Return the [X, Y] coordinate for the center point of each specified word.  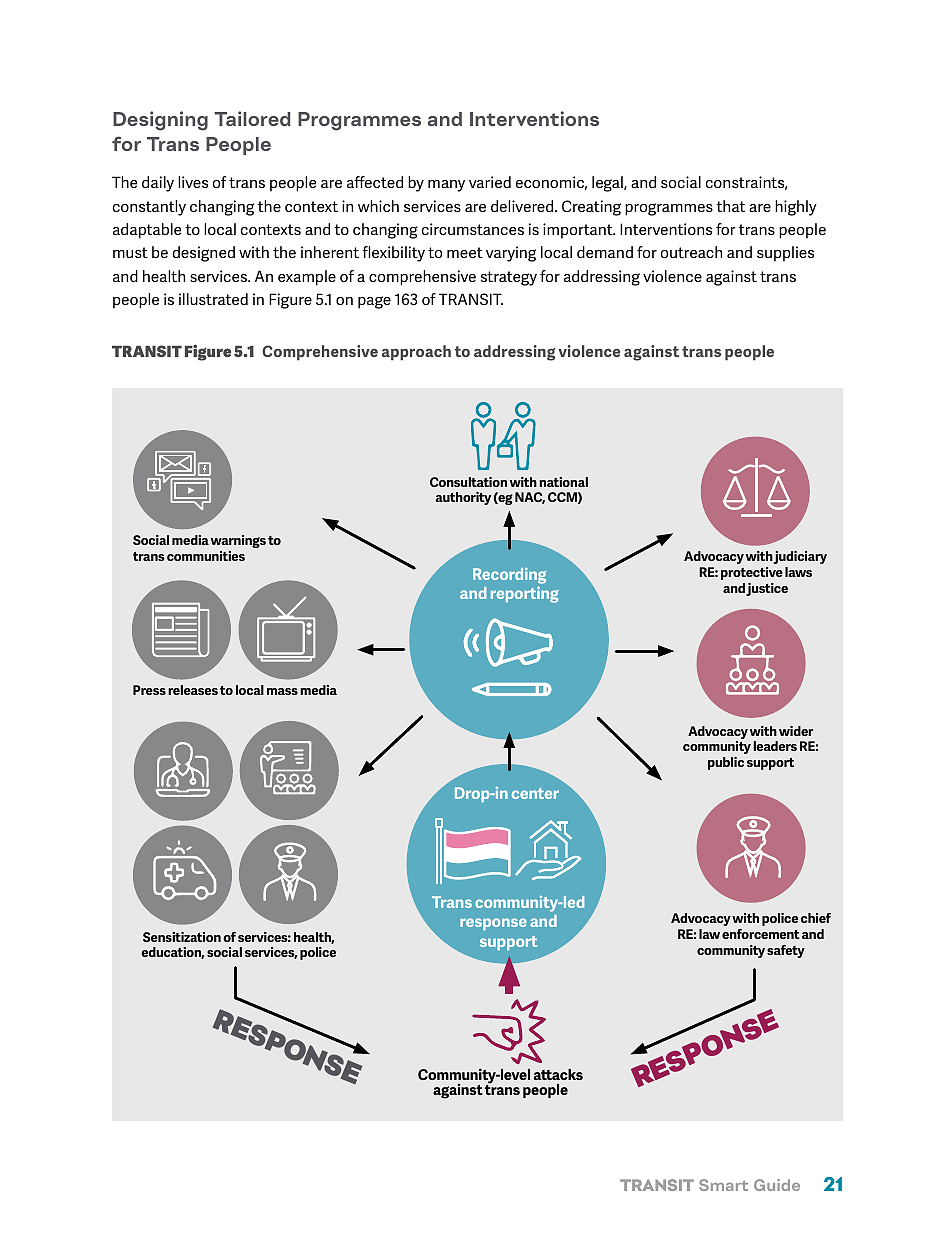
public [726, 763]
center [535, 793]
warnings [238, 541]
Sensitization [182, 937]
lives [193, 182]
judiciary [800, 557]
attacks [558, 1074]
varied [490, 182]
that [730, 206]
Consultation [468, 482]
